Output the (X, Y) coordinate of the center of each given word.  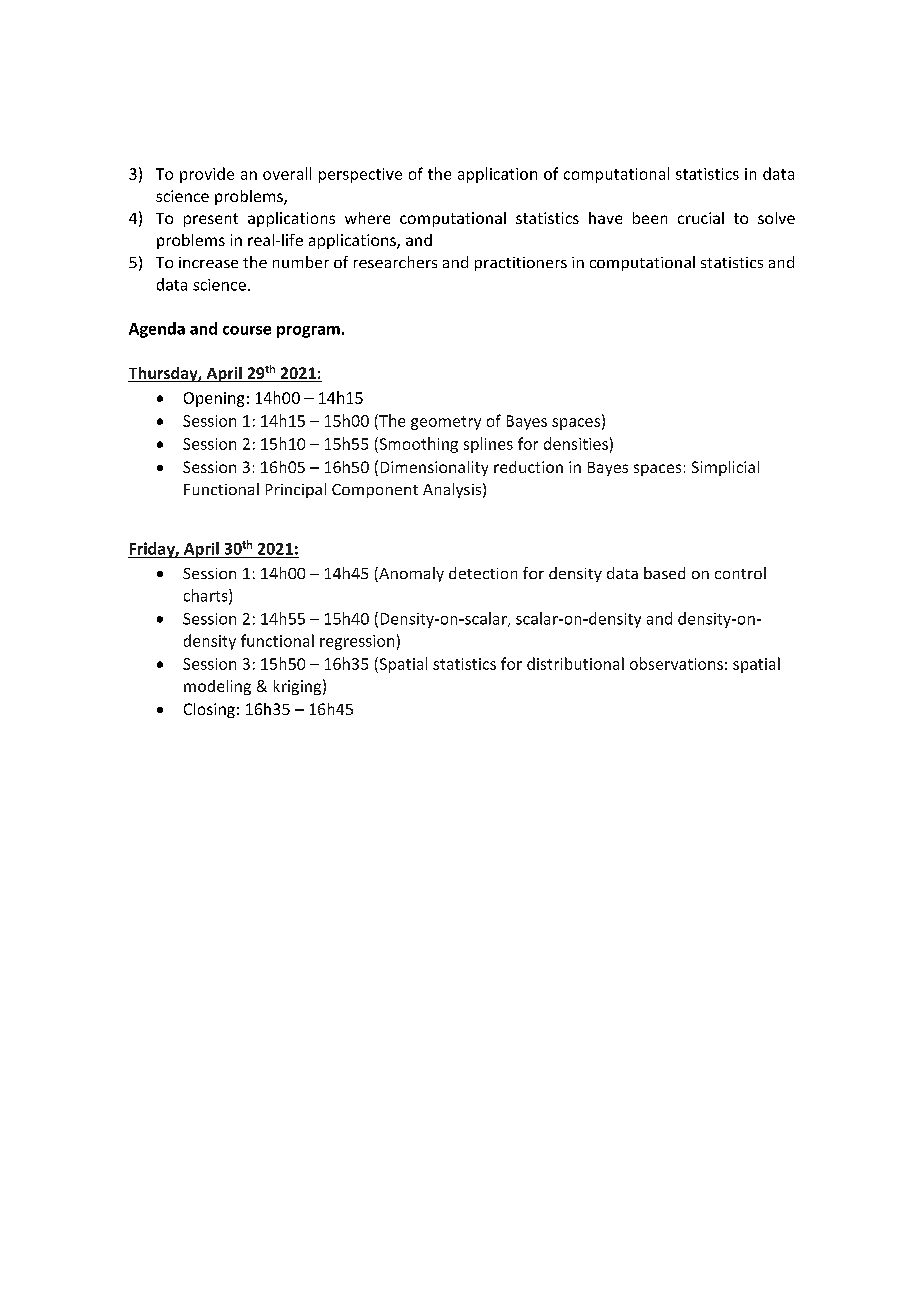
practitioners (521, 264)
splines (488, 445)
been (650, 218)
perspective (360, 175)
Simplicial (725, 468)
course (247, 330)
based (664, 573)
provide (207, 175)
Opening (214, 399)
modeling (217, 687)
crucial (701, 218)
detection (483, 573)
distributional (575, 663)
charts (207, 596)
